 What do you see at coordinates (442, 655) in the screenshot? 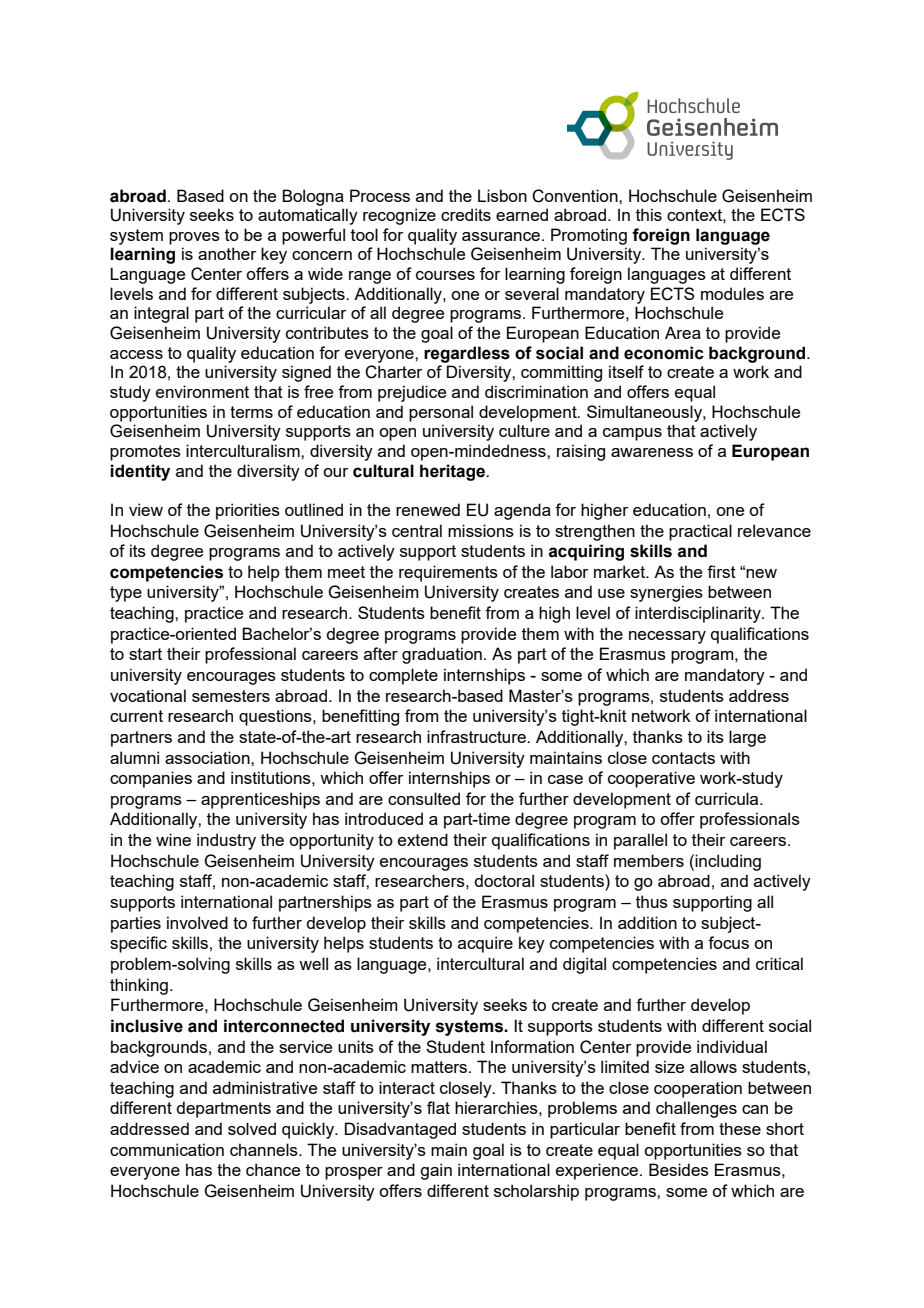
I see `graduation` at bounding box center [442, 655].
